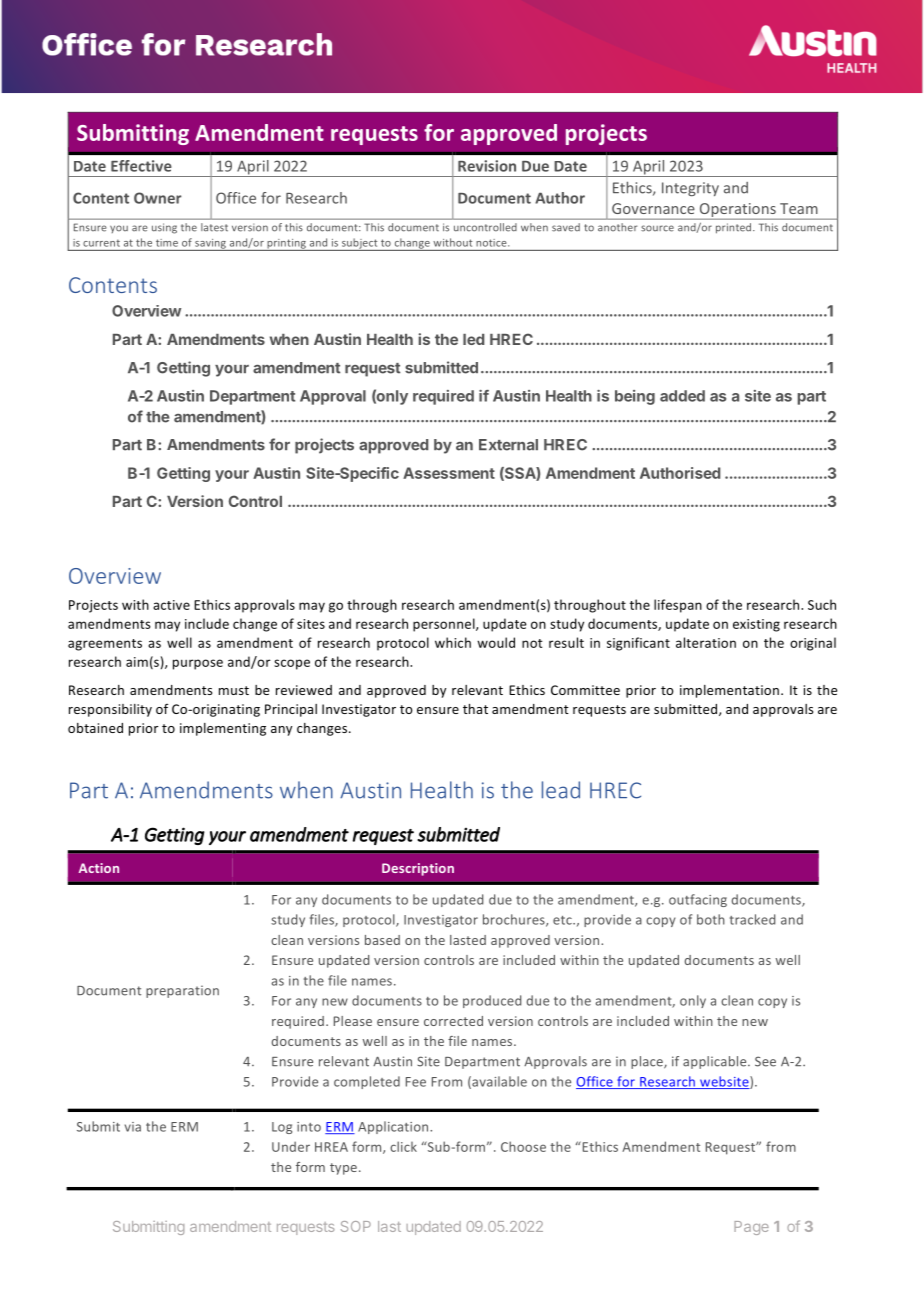 The width and height of the screenshot is (924, 1308). I want to click on Action, so click(99, 868).
